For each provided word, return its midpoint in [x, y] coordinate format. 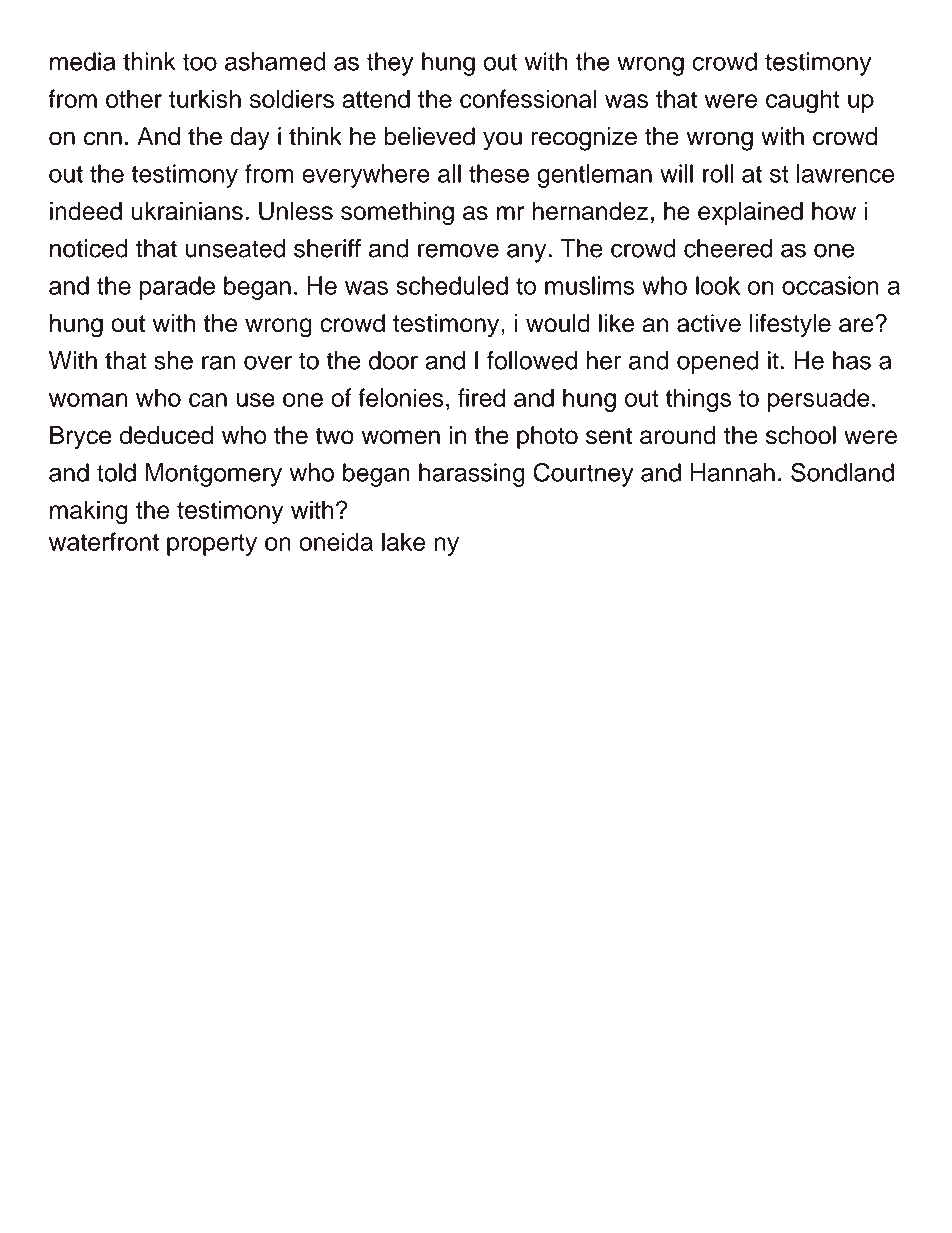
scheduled [452, 285]
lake [404, 541]
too [200, 62]
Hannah [733, 472]
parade [177, 288]
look [718, 285]
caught [803, 101]
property [212, 545]
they [390, 64]
